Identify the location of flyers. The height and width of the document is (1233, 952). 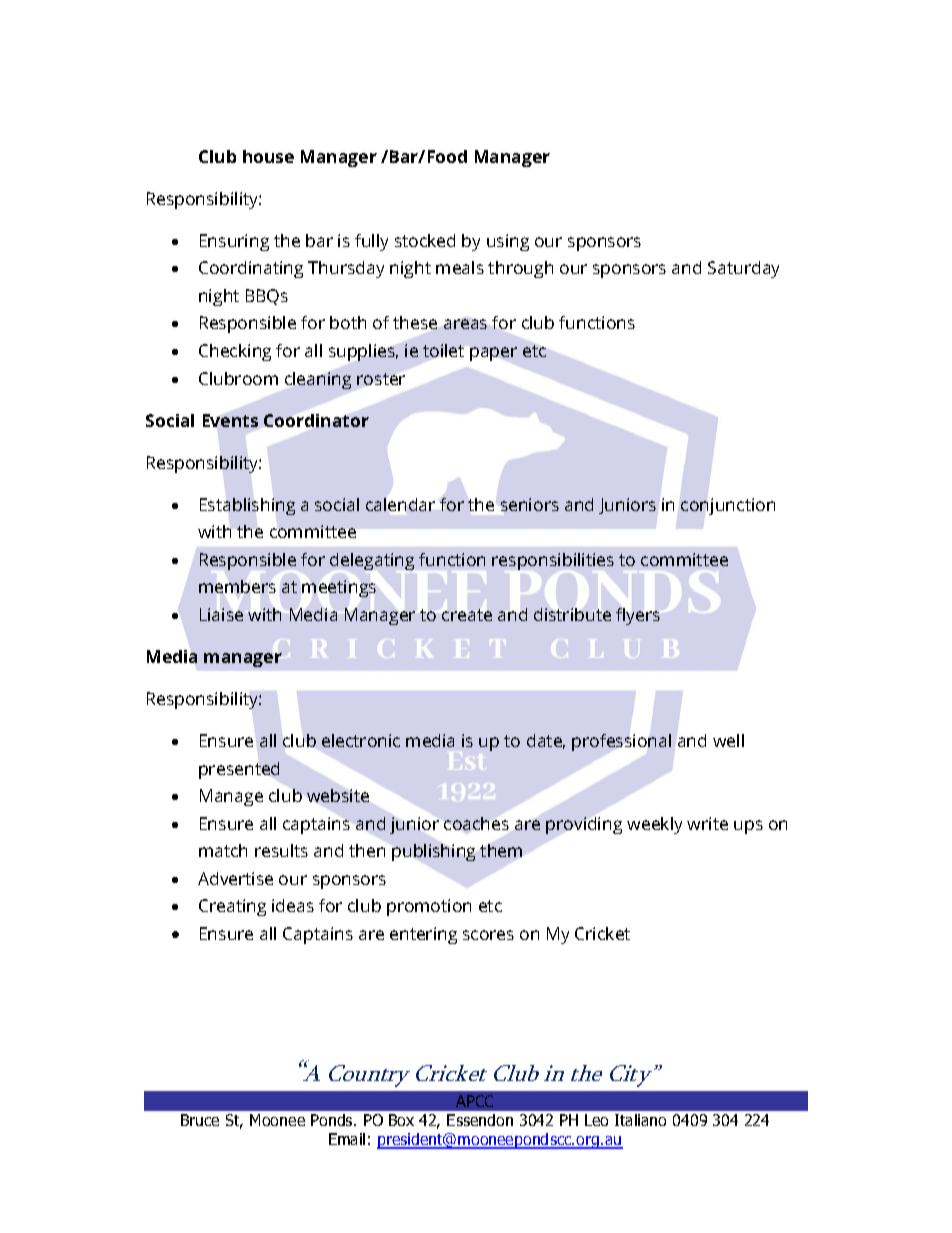
(638, 616).
